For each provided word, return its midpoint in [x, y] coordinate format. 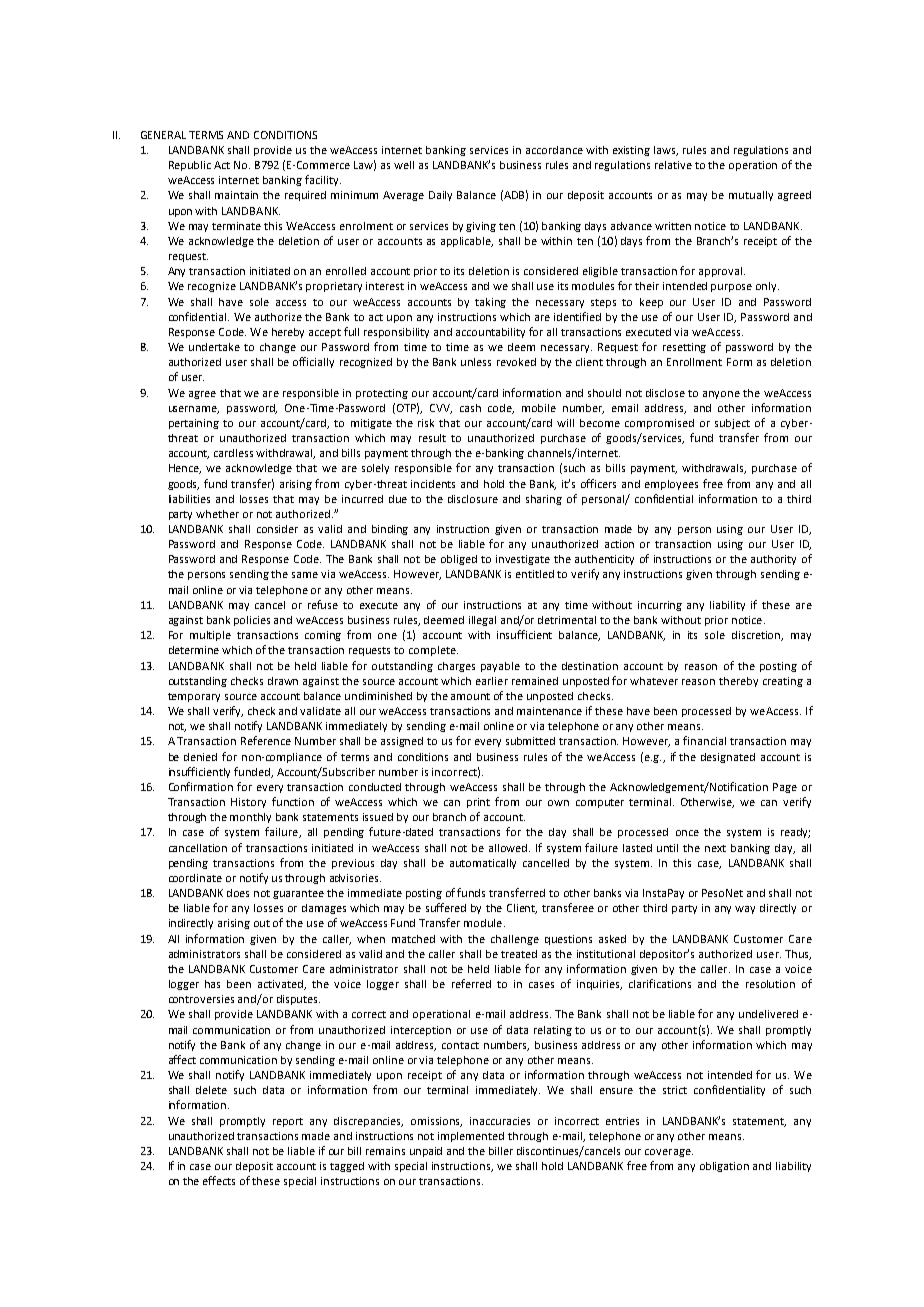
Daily [440, 196]
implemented [471, 1137]
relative [673, 165]
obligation [724, 1167]
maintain [236, 195]
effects [219, 1180]
